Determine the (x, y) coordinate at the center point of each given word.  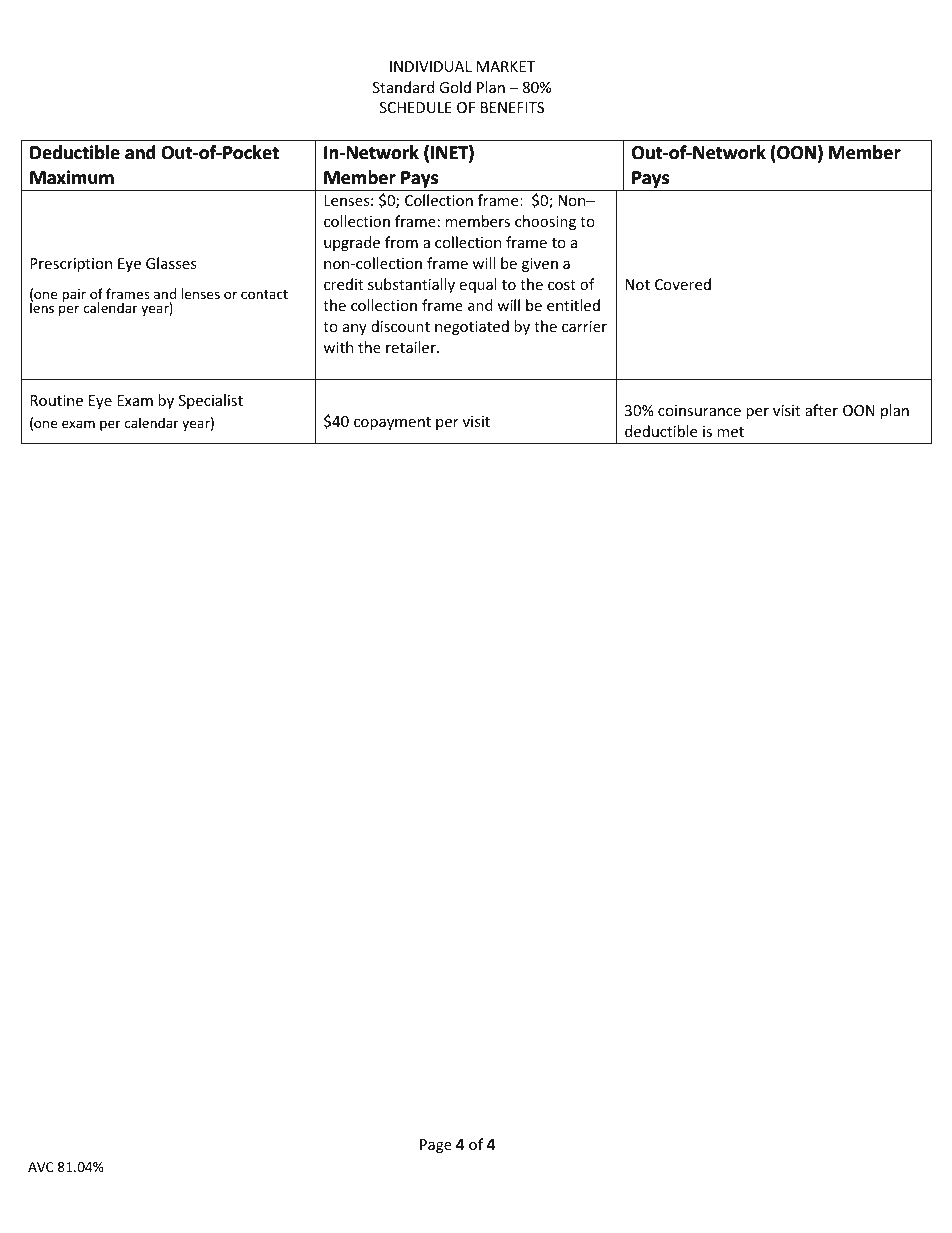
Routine (56, 400)
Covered (683, 284)
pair (74, 295)
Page (436, 1146)
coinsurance (699, 410)
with (338, 347)
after (821, 410)
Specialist (211, 401)
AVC (41, 1167)
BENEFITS (512, 107)
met (730, 432)
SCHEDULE (416, 107)
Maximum (72, 177)
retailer (412, 347)
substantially (411, 285)
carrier (584, 326)
